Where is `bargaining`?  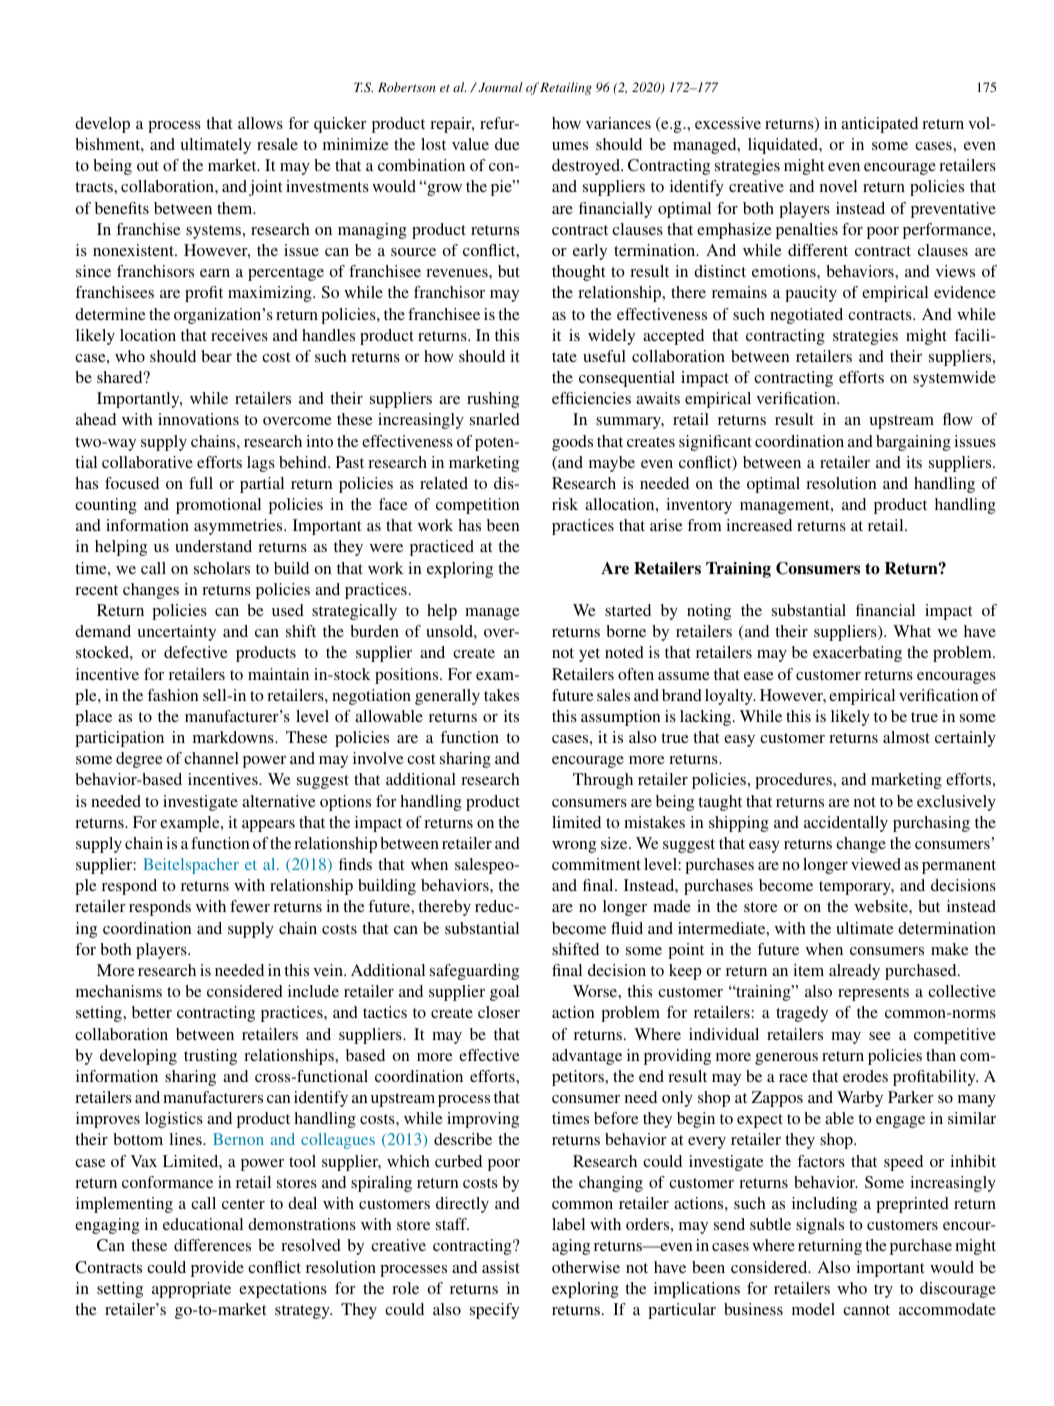 bargaining is located at coordinates (913, 443).
